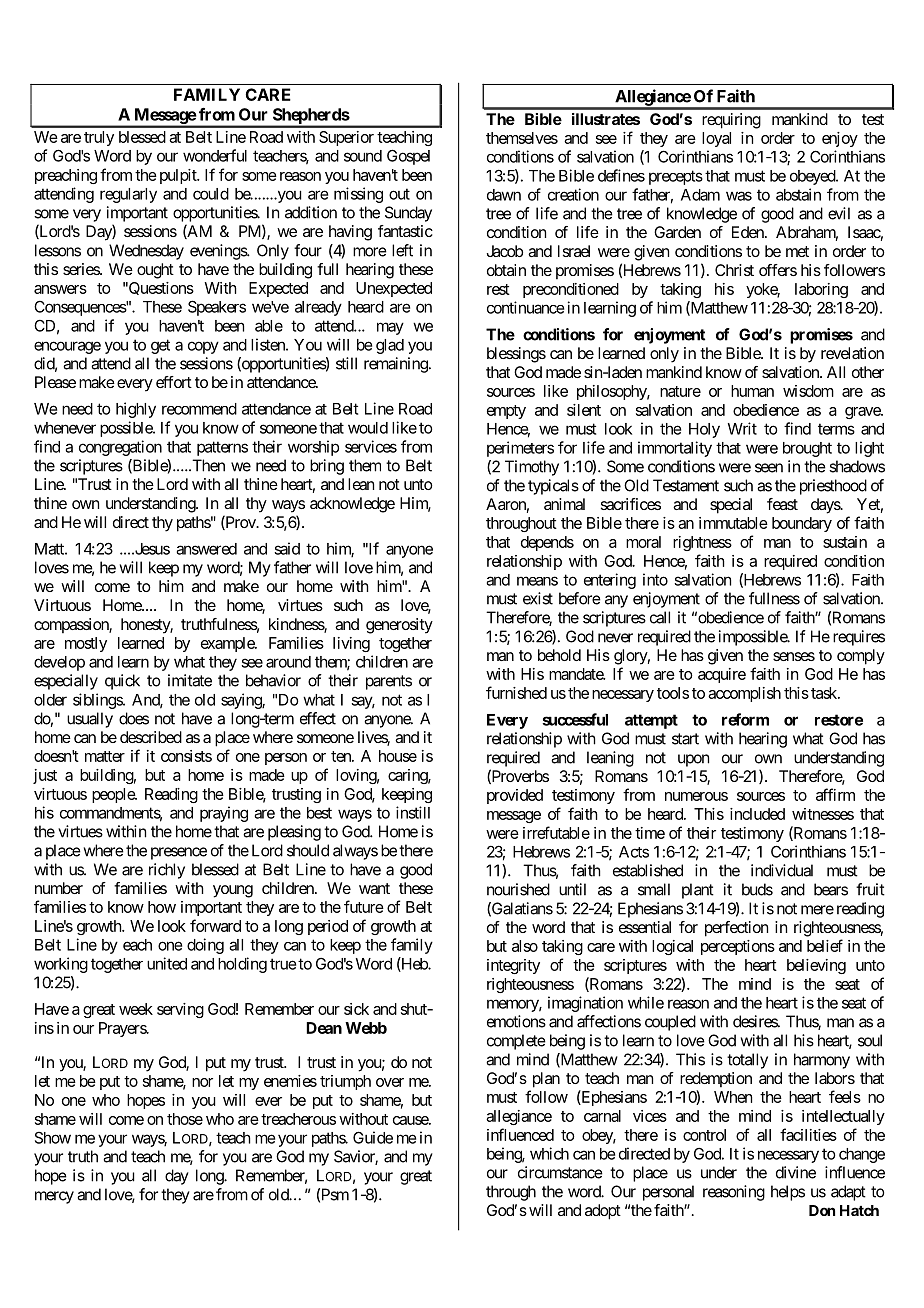  Describe the element at coordinates (513, 966) in the screenshot. I see `integrity` at that location.
